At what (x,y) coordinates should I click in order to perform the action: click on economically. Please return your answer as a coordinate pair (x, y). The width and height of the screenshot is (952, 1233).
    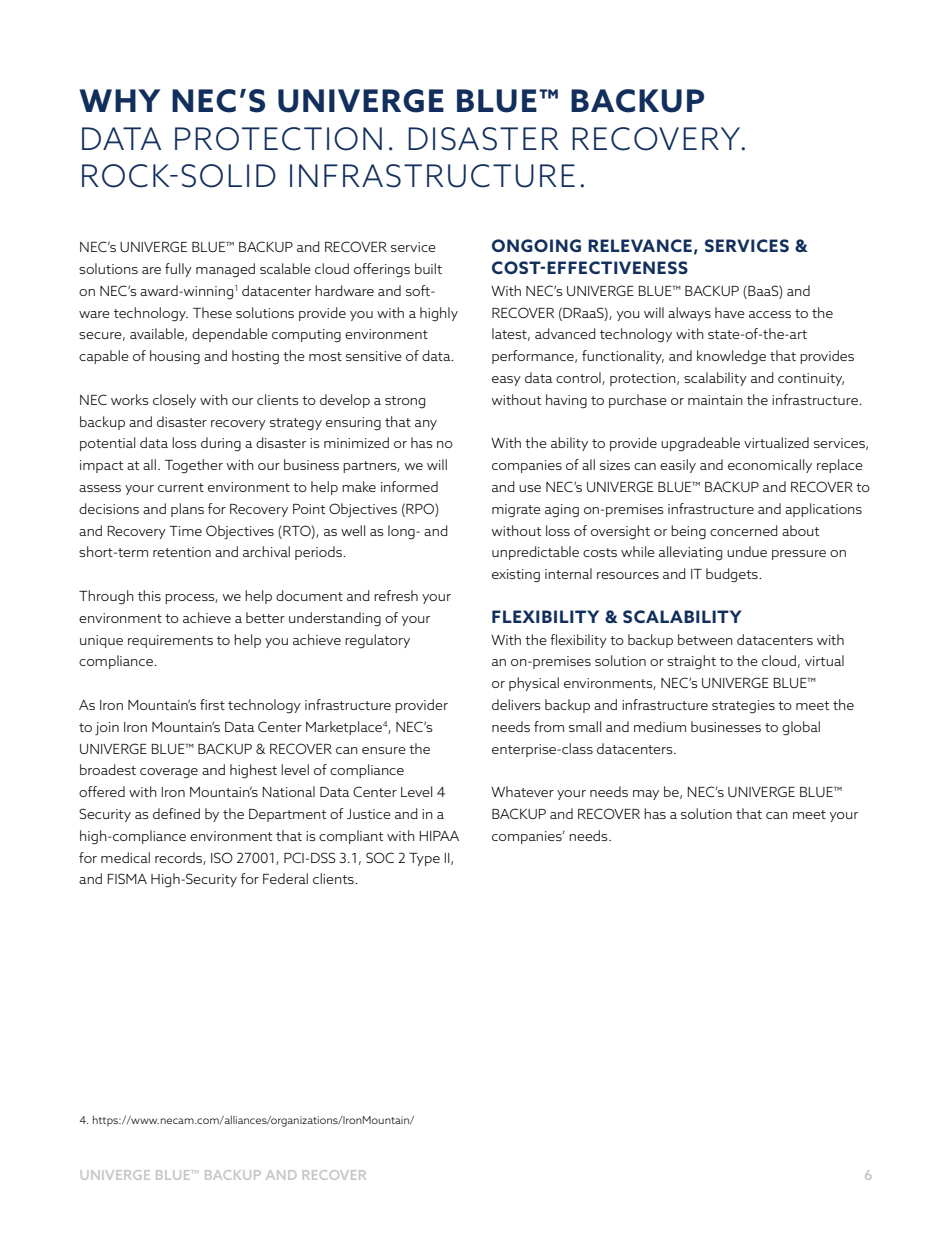
    Looking at the image, I should click on (770, 466).
